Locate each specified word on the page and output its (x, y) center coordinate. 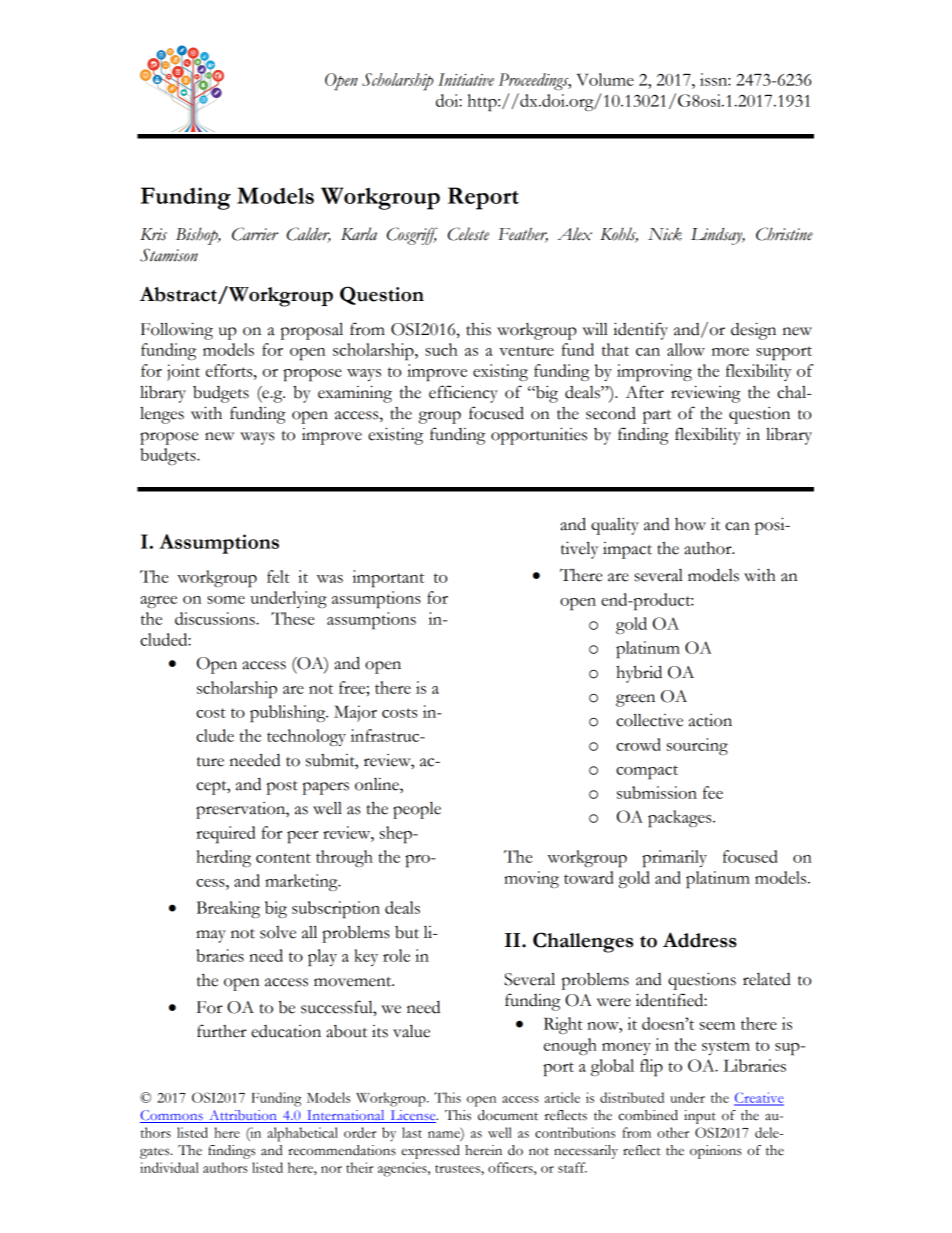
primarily (674, 858)
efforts (230, 370)
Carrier (255, 234)
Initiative (466, 79)
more (730, 352)
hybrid (639, 674)
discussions (216, 618)
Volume (605, 79)
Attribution (243, 1116)
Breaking (228, 909)
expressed (430, 1152)
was (329, 579)
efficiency (463, 394)
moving (531, 879)
